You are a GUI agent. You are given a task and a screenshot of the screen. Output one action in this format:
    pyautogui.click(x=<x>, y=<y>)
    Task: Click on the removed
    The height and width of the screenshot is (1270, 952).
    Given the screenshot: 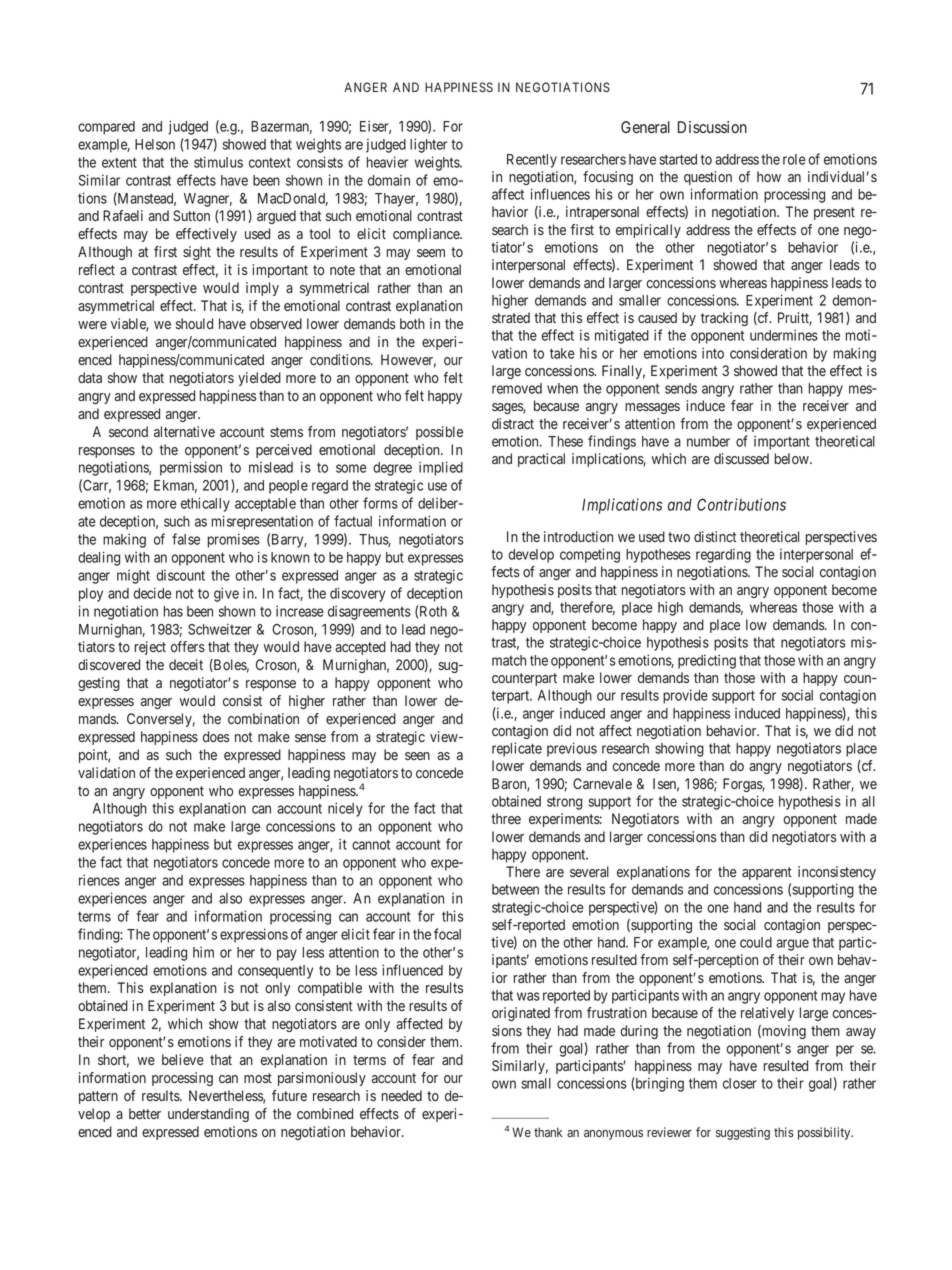 What is the action you would take?
    pyautogui.click(x=517, y=388)
